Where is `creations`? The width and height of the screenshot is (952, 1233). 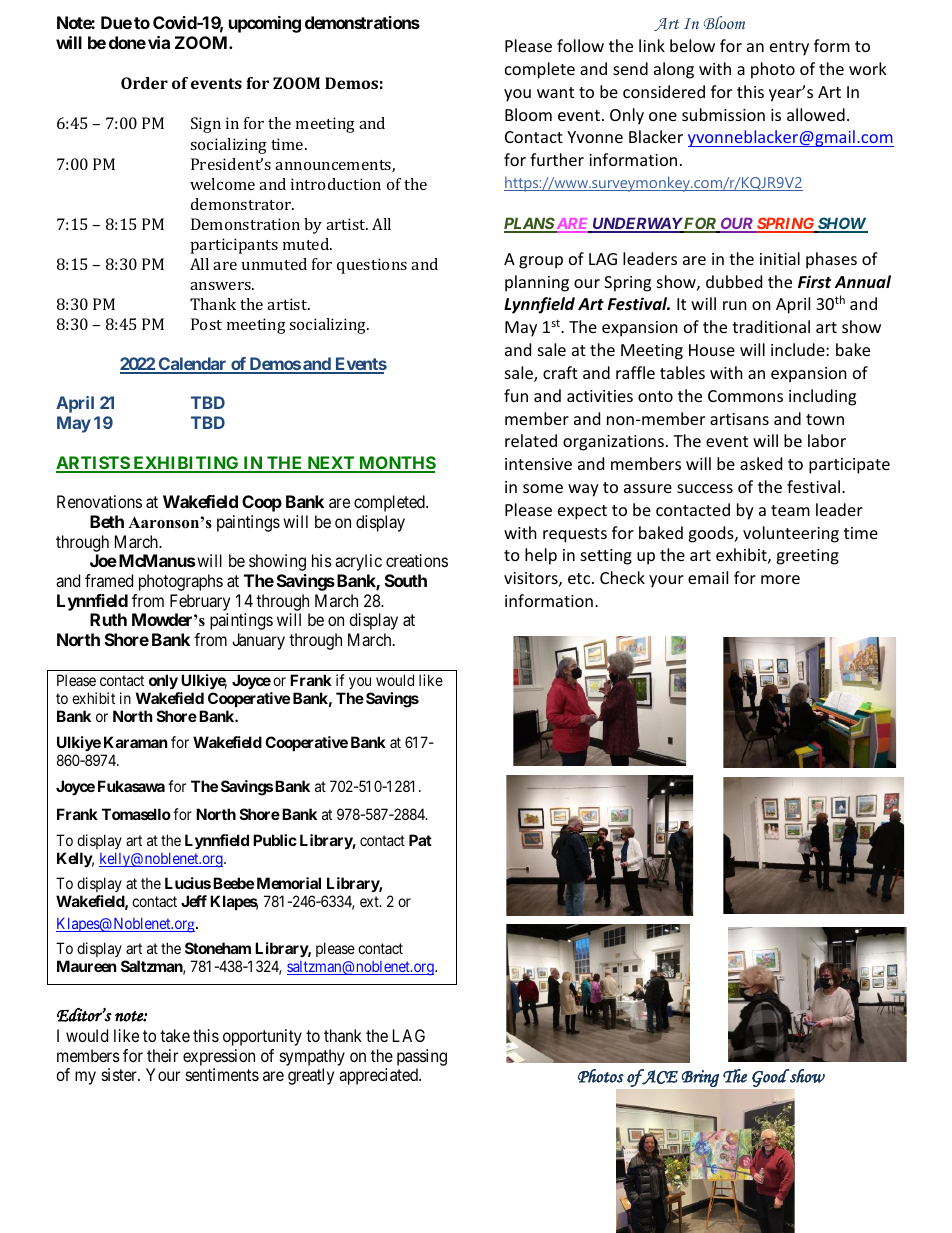 creations is located at coordinates (417, 560).
